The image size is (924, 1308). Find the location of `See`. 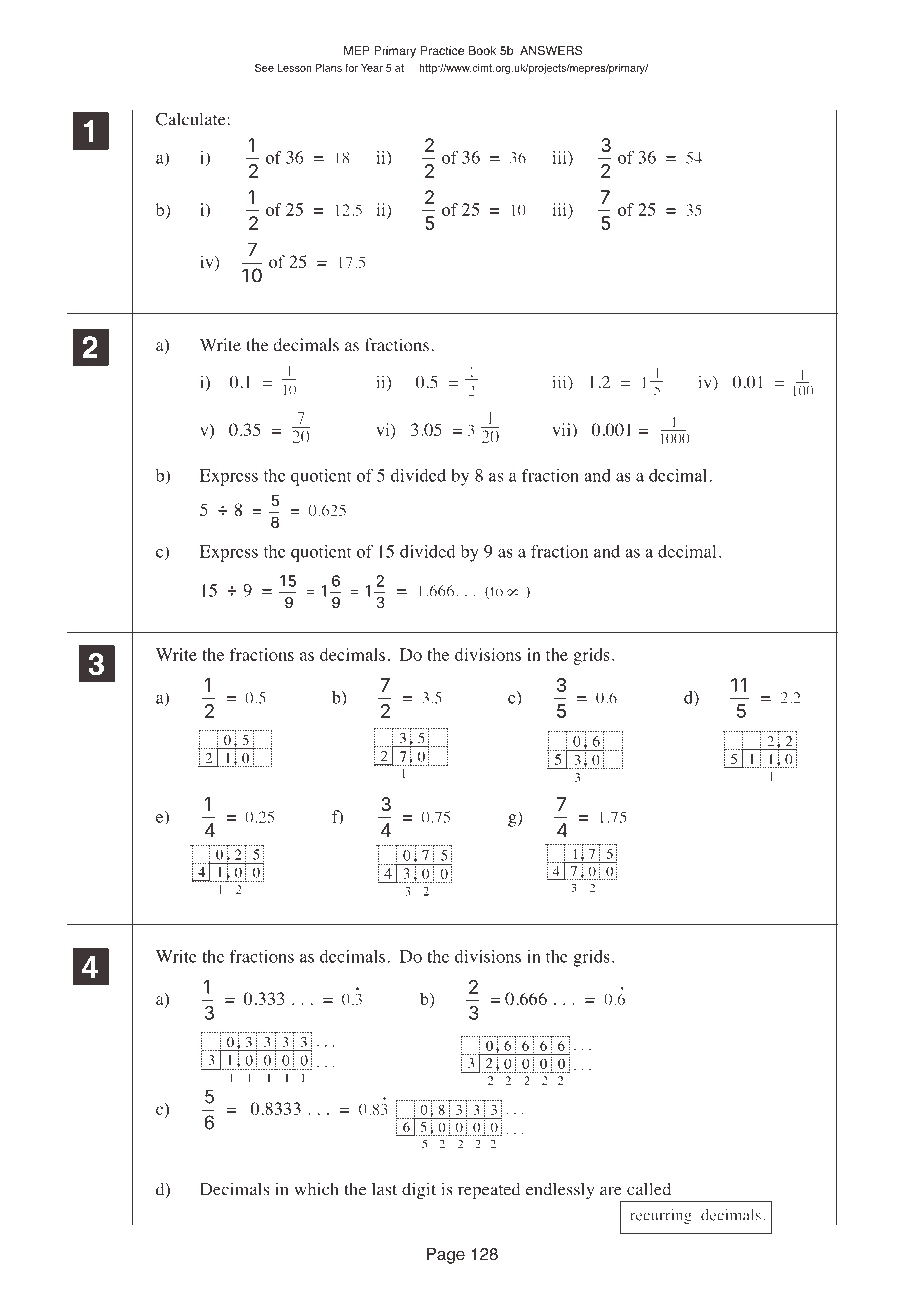

See is located at coordinates (264, 68).
